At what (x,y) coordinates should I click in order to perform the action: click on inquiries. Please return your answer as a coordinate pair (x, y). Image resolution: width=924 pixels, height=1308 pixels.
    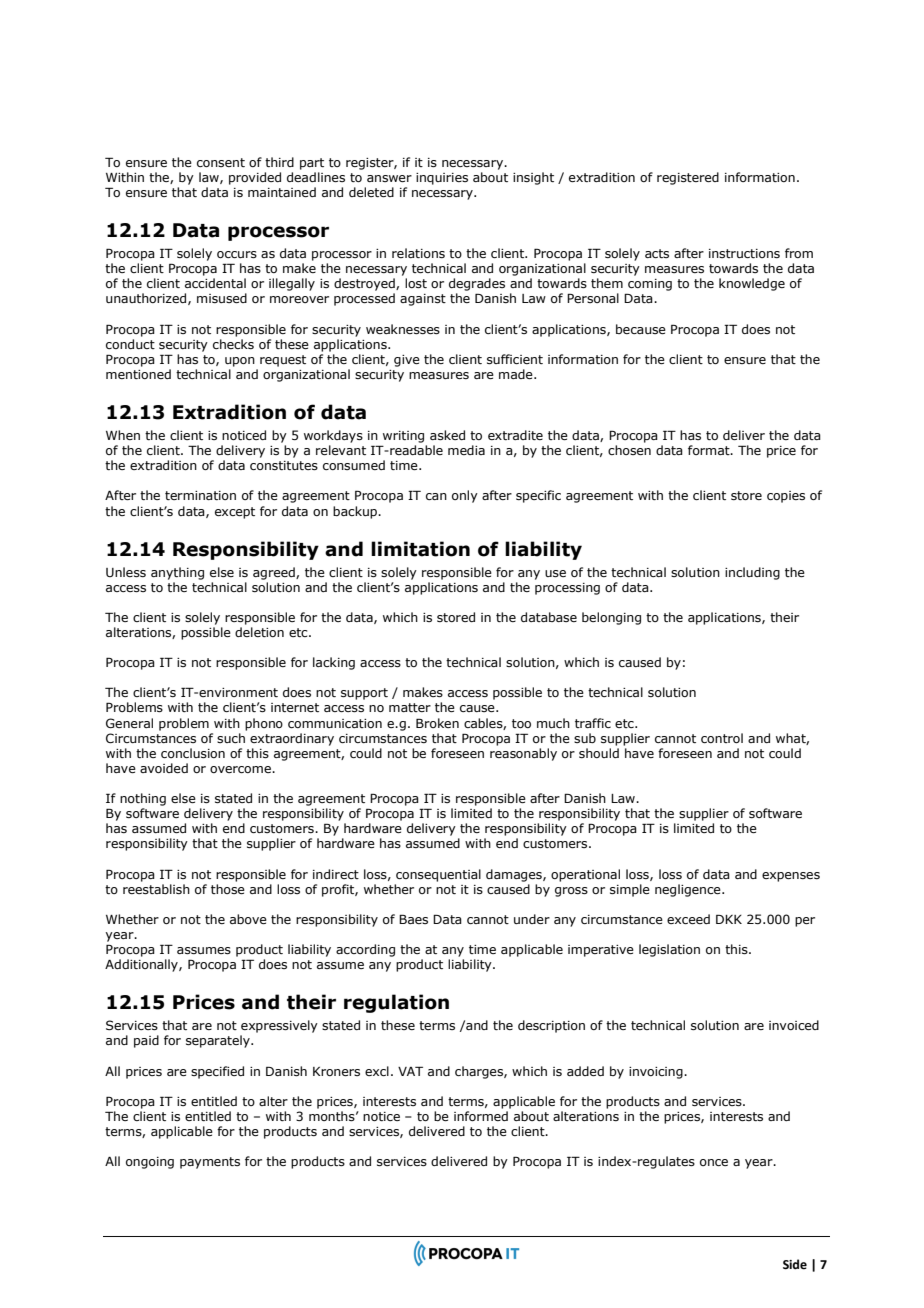
    Looking at the image, I should click on (442, 179).
